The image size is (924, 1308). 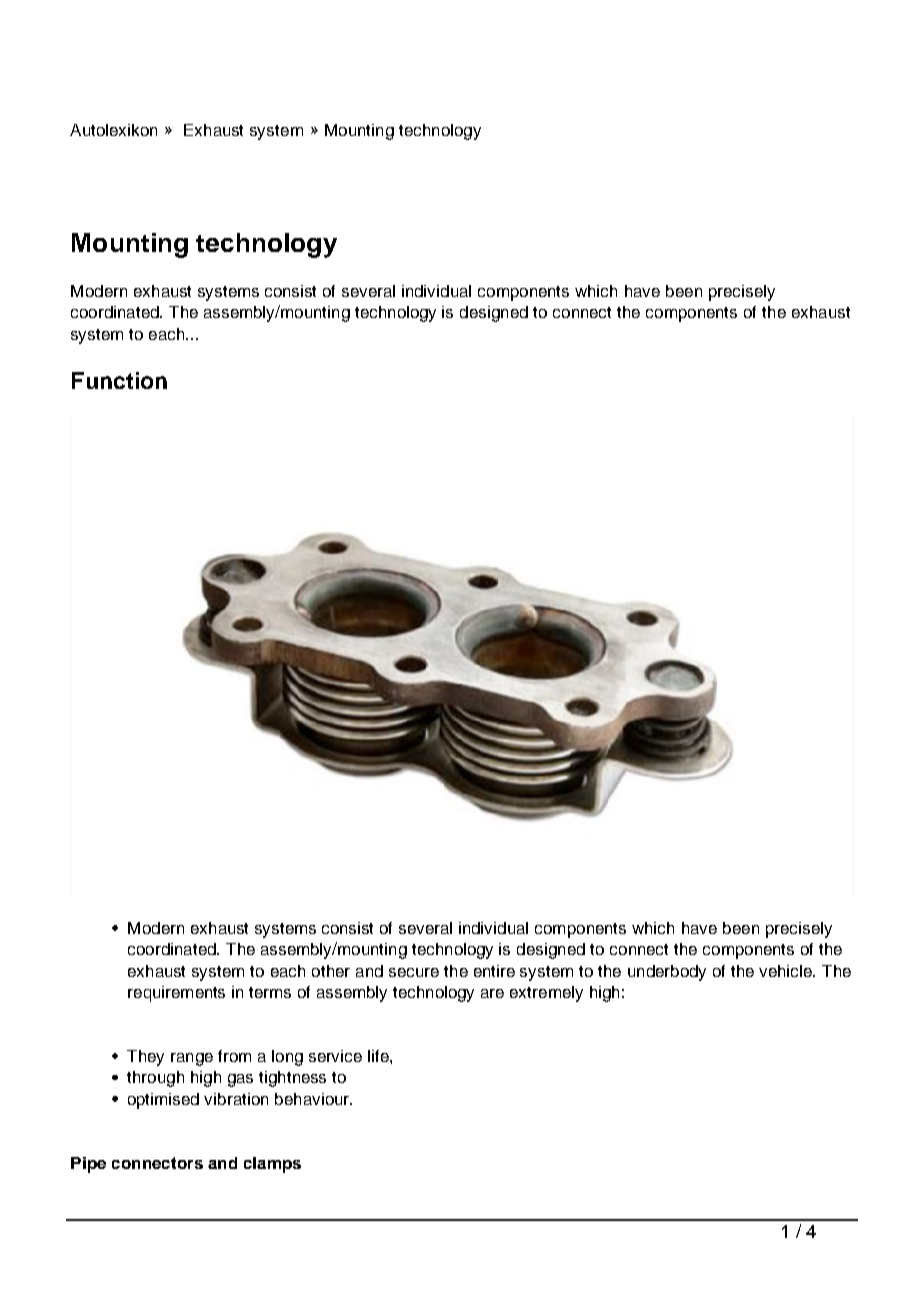 What do you see at coordinates (414, 972) in the screenshot?
I see `secure` at bounding box center [414, 972].
